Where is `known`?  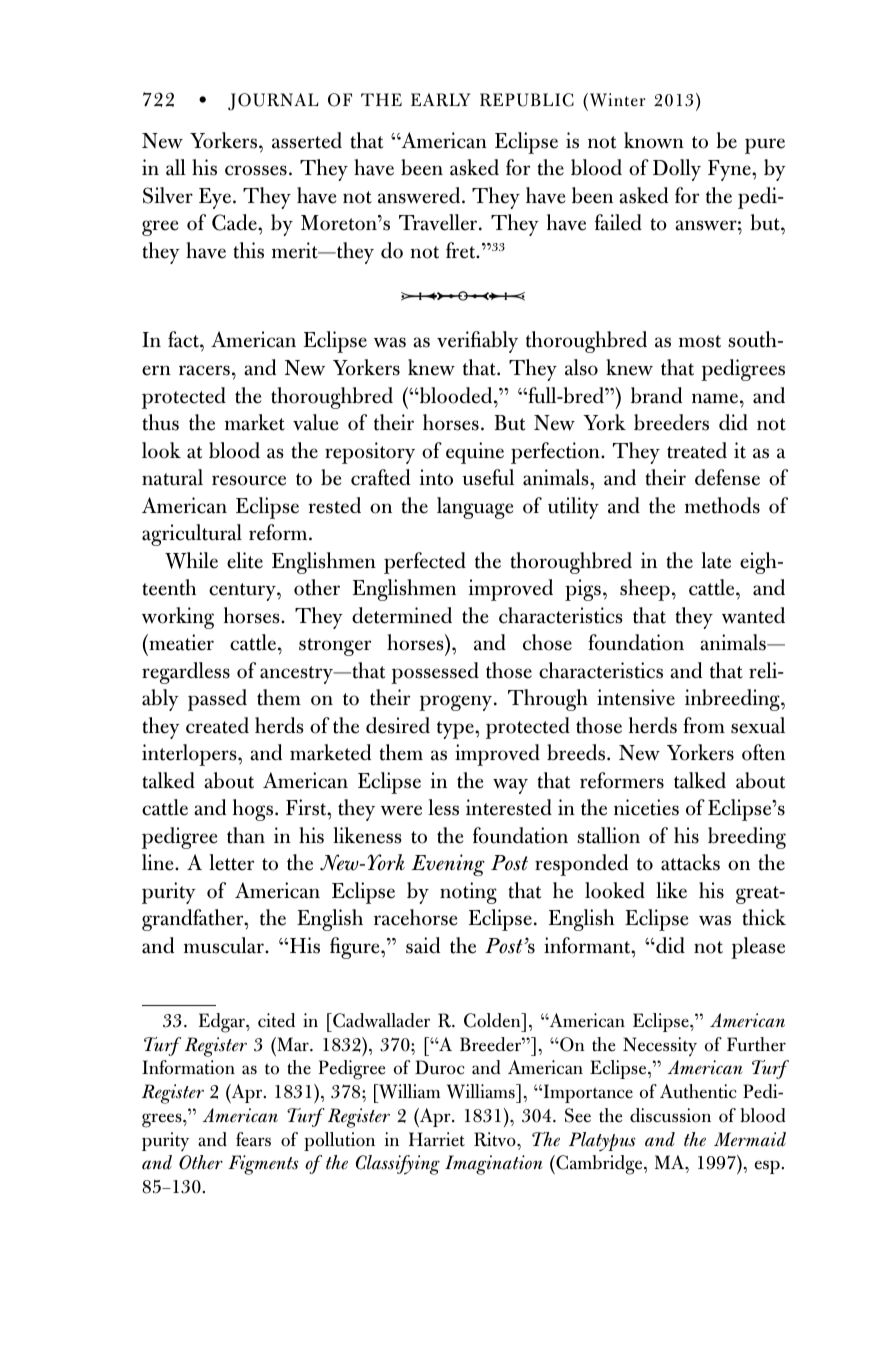
known is located at coordinates (654, 140).
